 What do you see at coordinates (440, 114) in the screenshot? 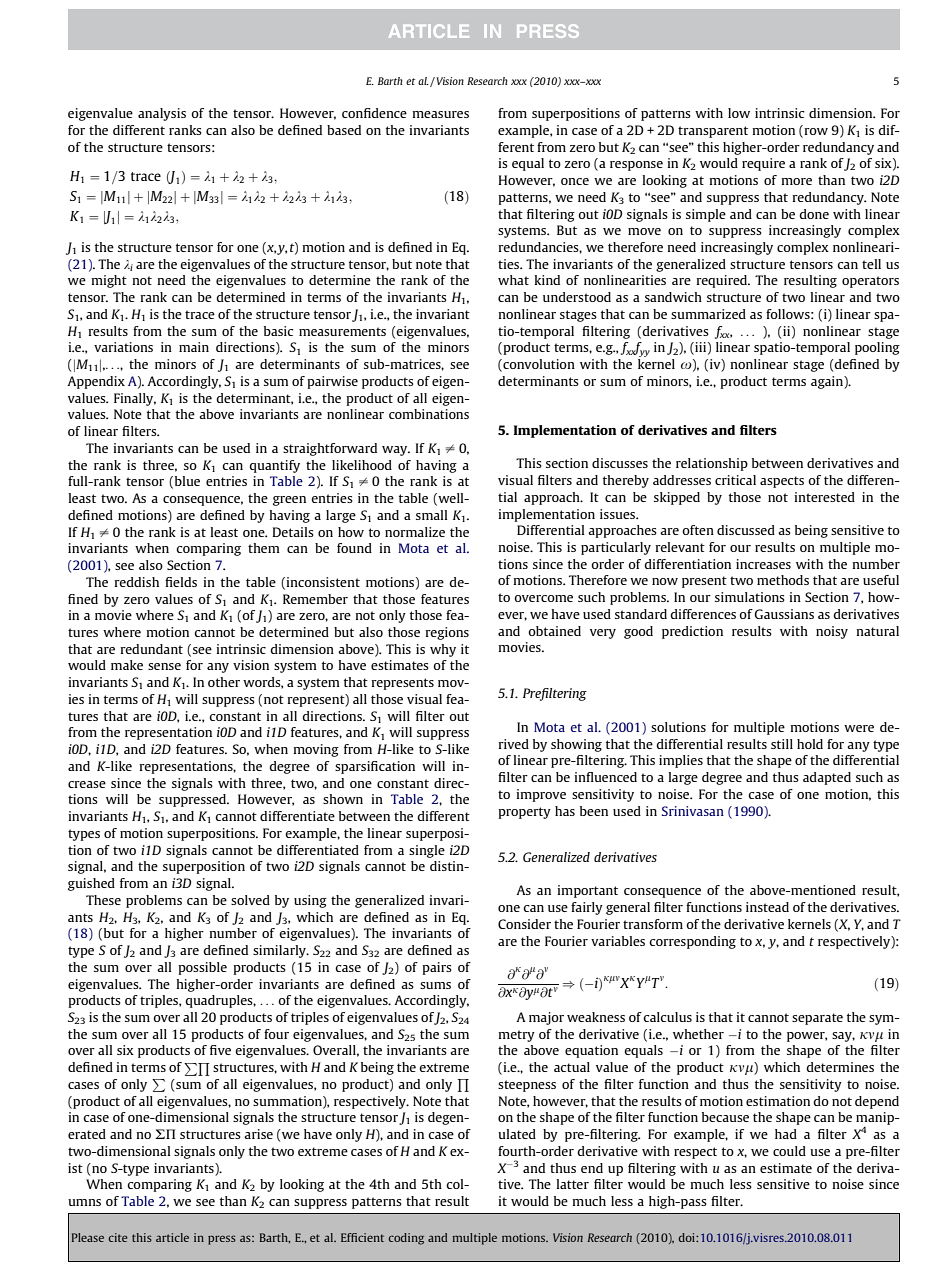
I see `measures` at bounding box center [440, 114].
